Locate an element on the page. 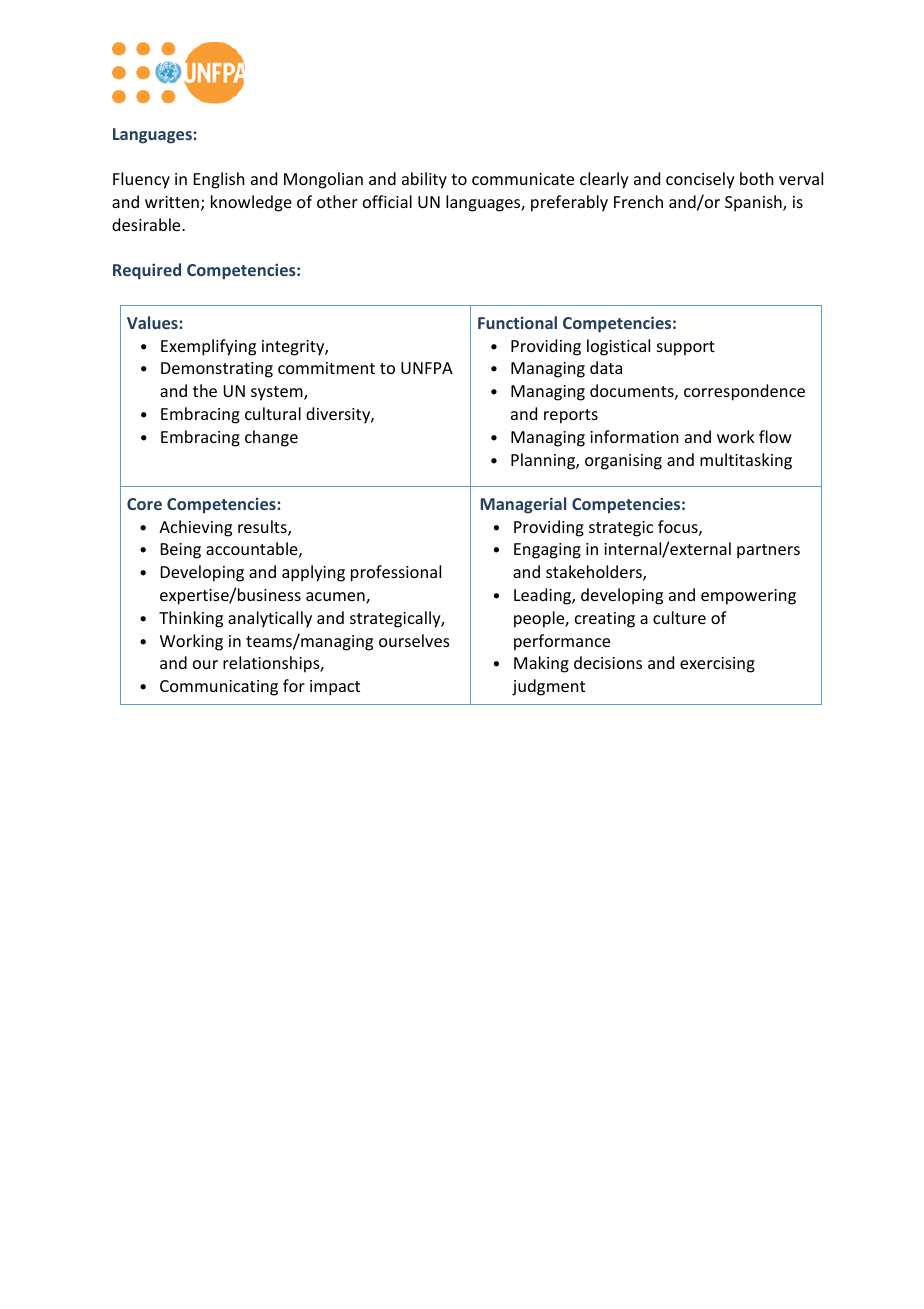 The image size is (924, 1309). English is located at coordinates (219, 180).
